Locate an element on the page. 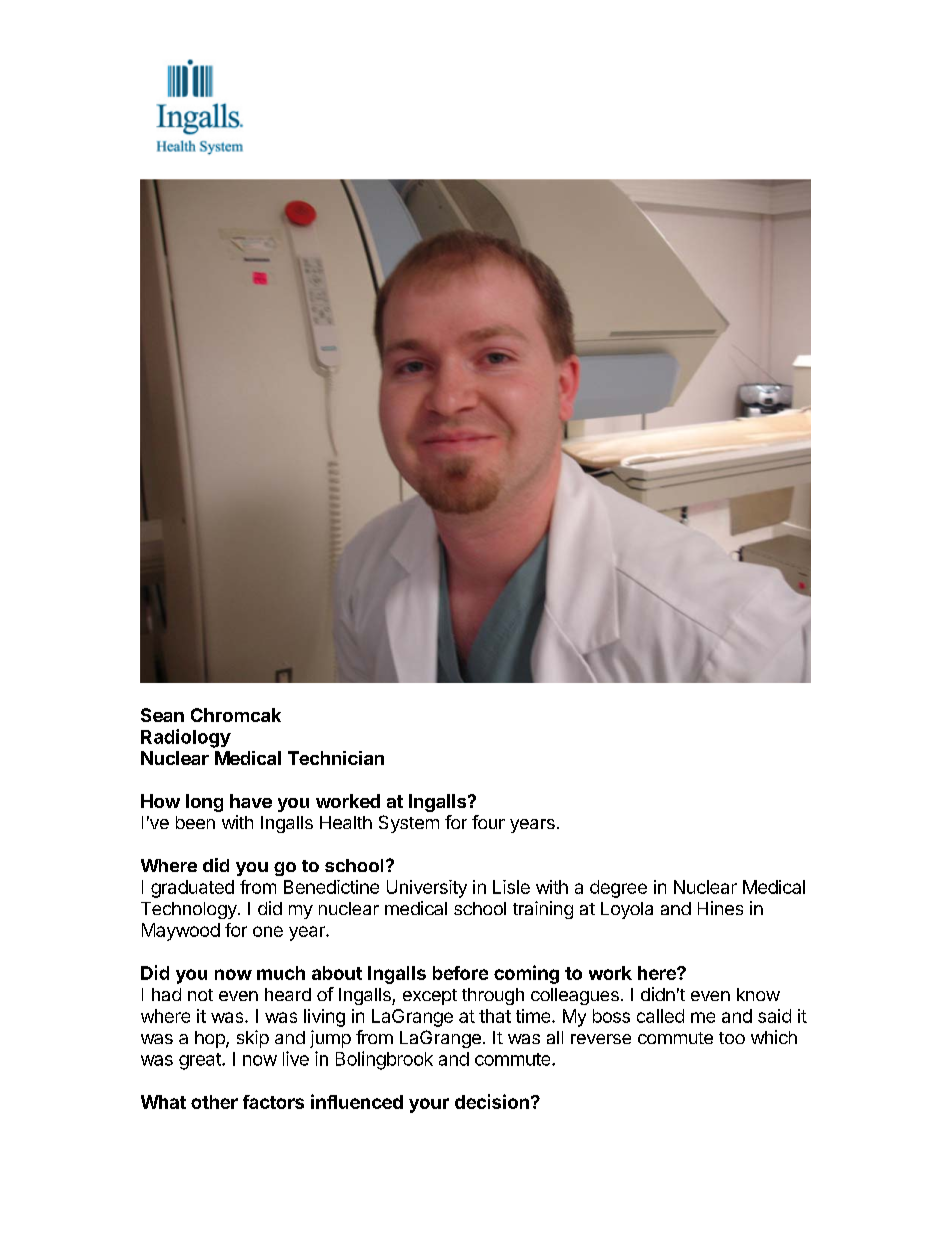 The height and width of the document is (1233, 952). training is located at coordinates (543, 910).
